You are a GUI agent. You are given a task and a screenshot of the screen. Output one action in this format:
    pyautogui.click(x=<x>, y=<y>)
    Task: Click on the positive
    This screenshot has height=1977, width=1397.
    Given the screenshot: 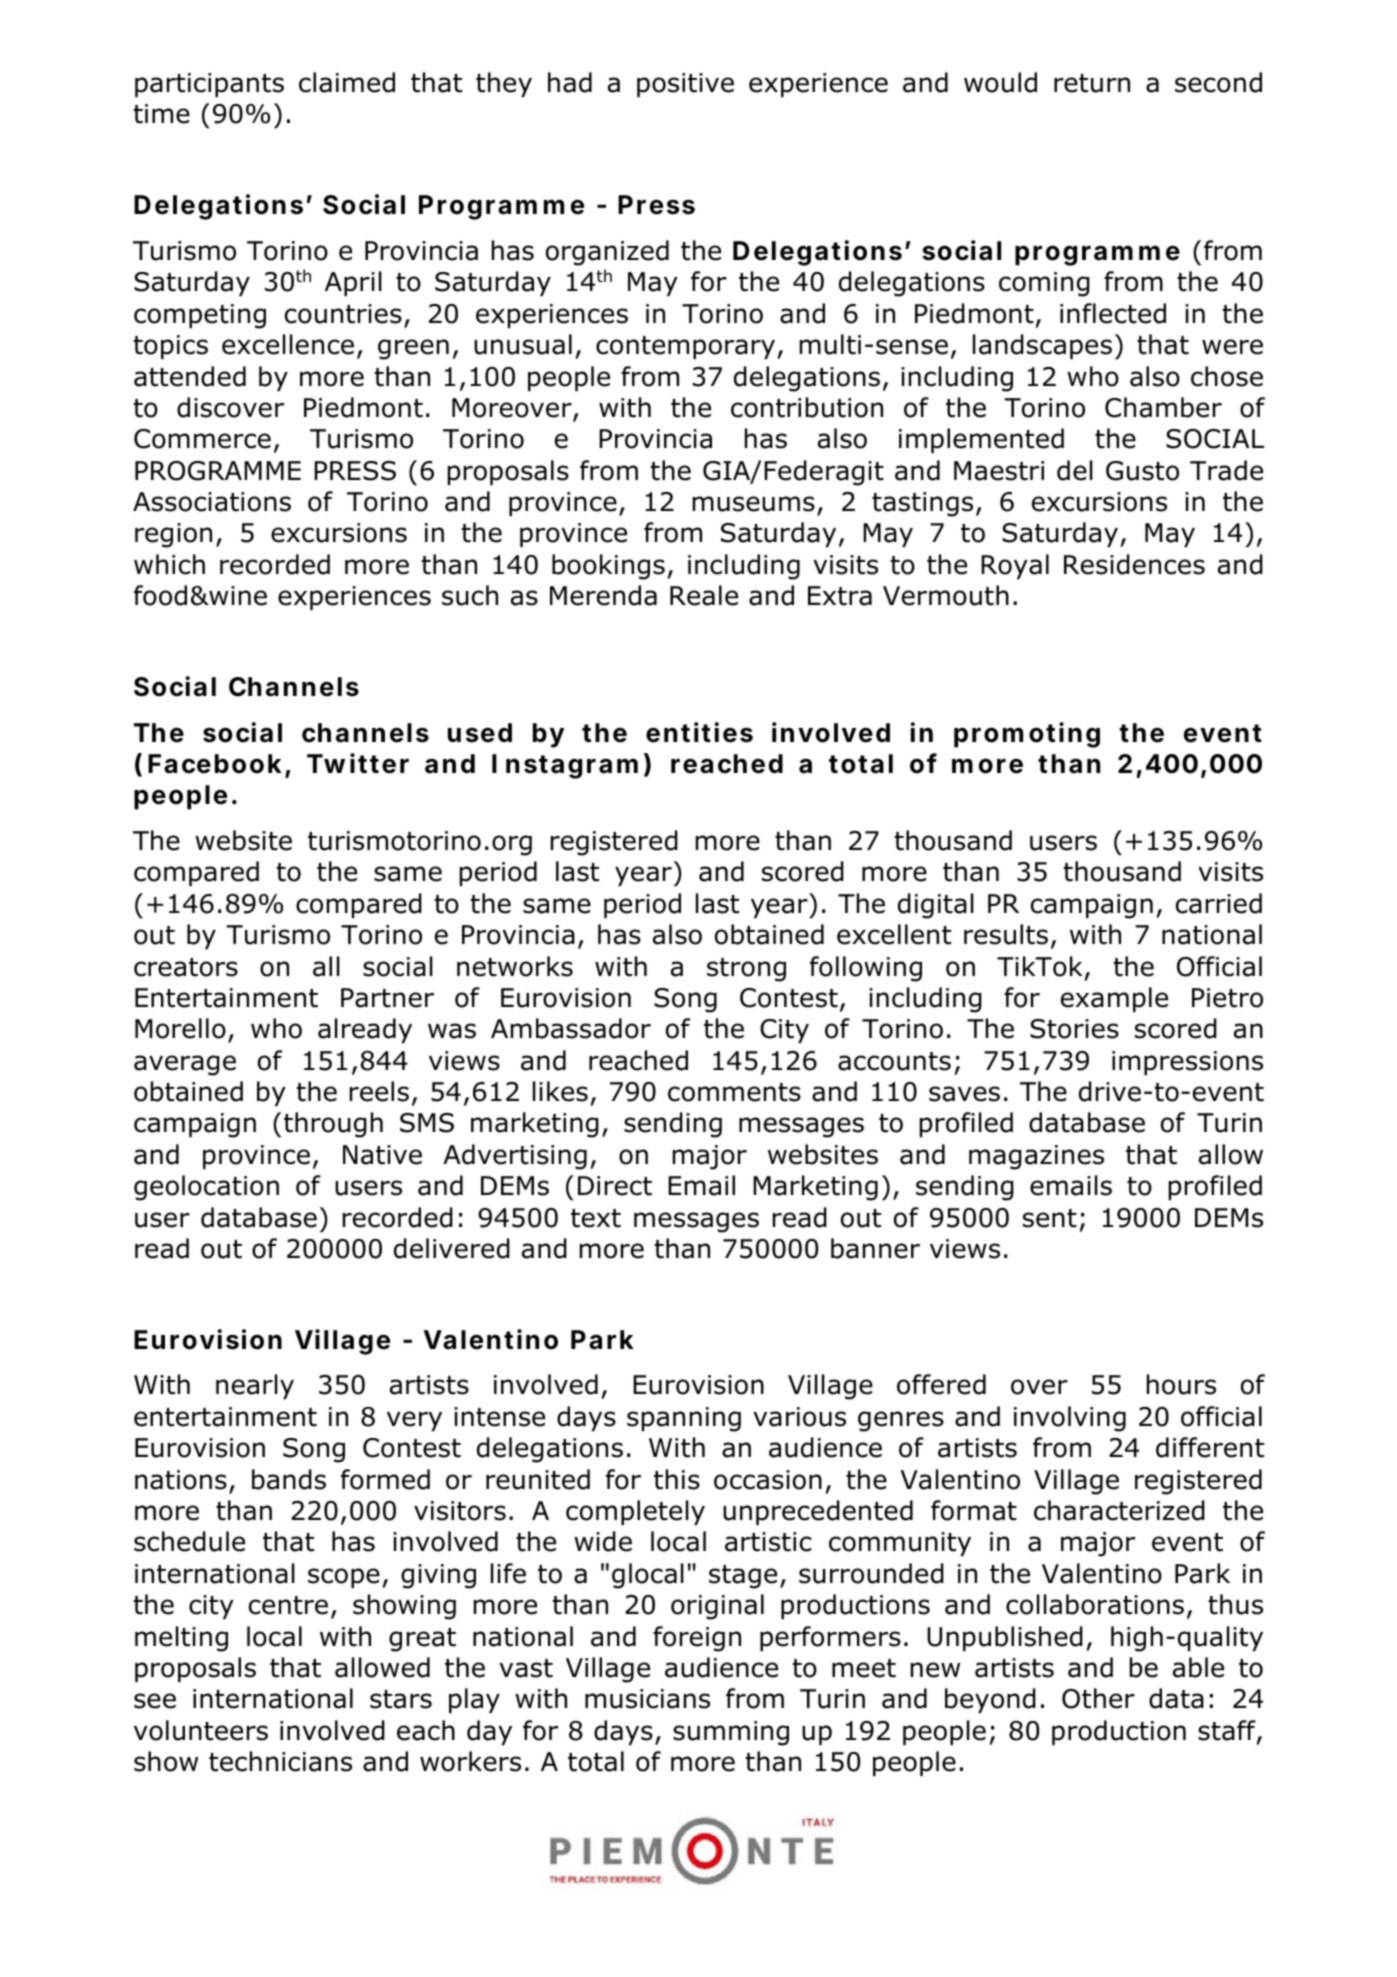 What is the action you would take?
    pyautogui.click(x=685, y=85)
